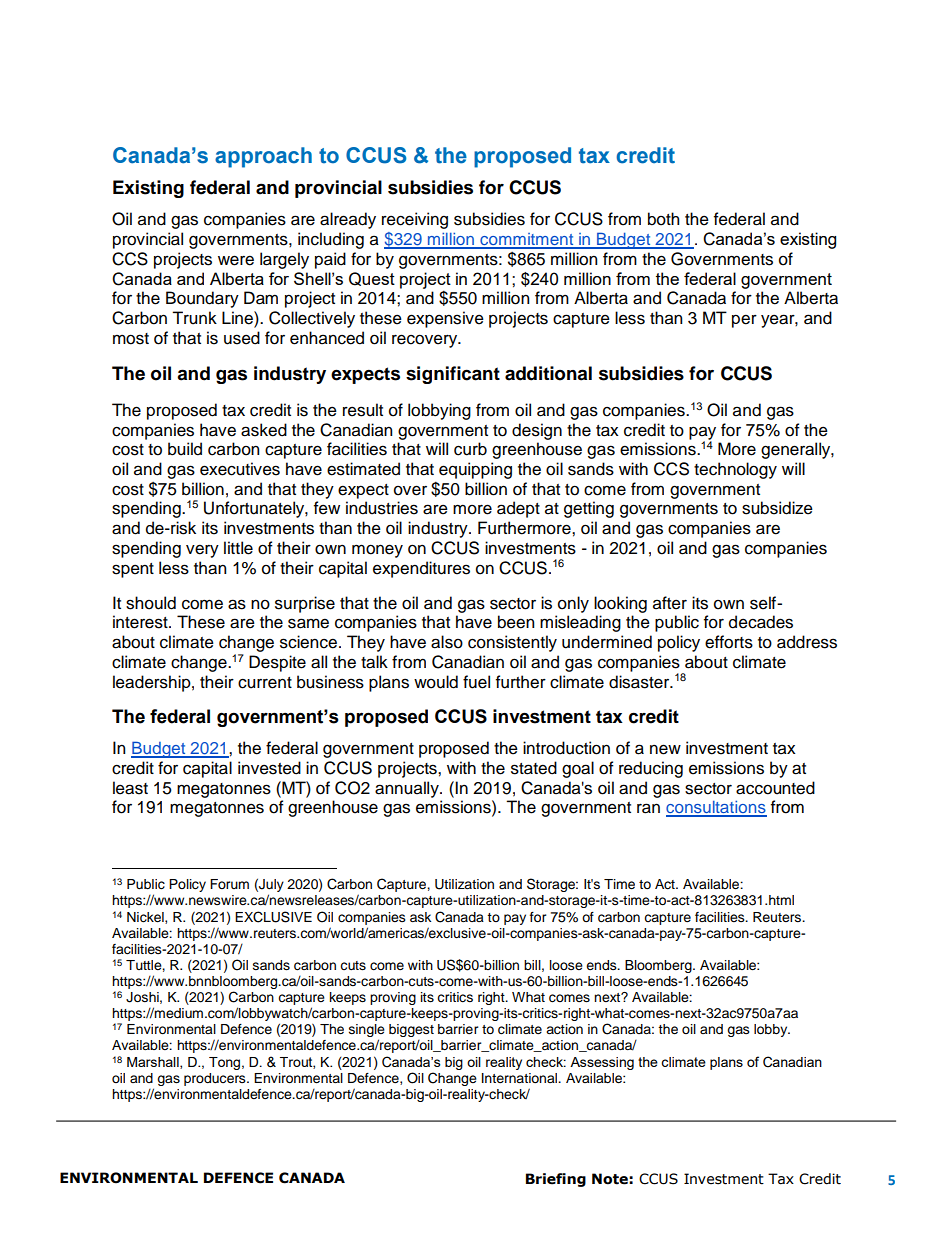 Image resolution: width=952 pixels, height=1233 pixels. I want to click on receiving, so click(415, 220).
